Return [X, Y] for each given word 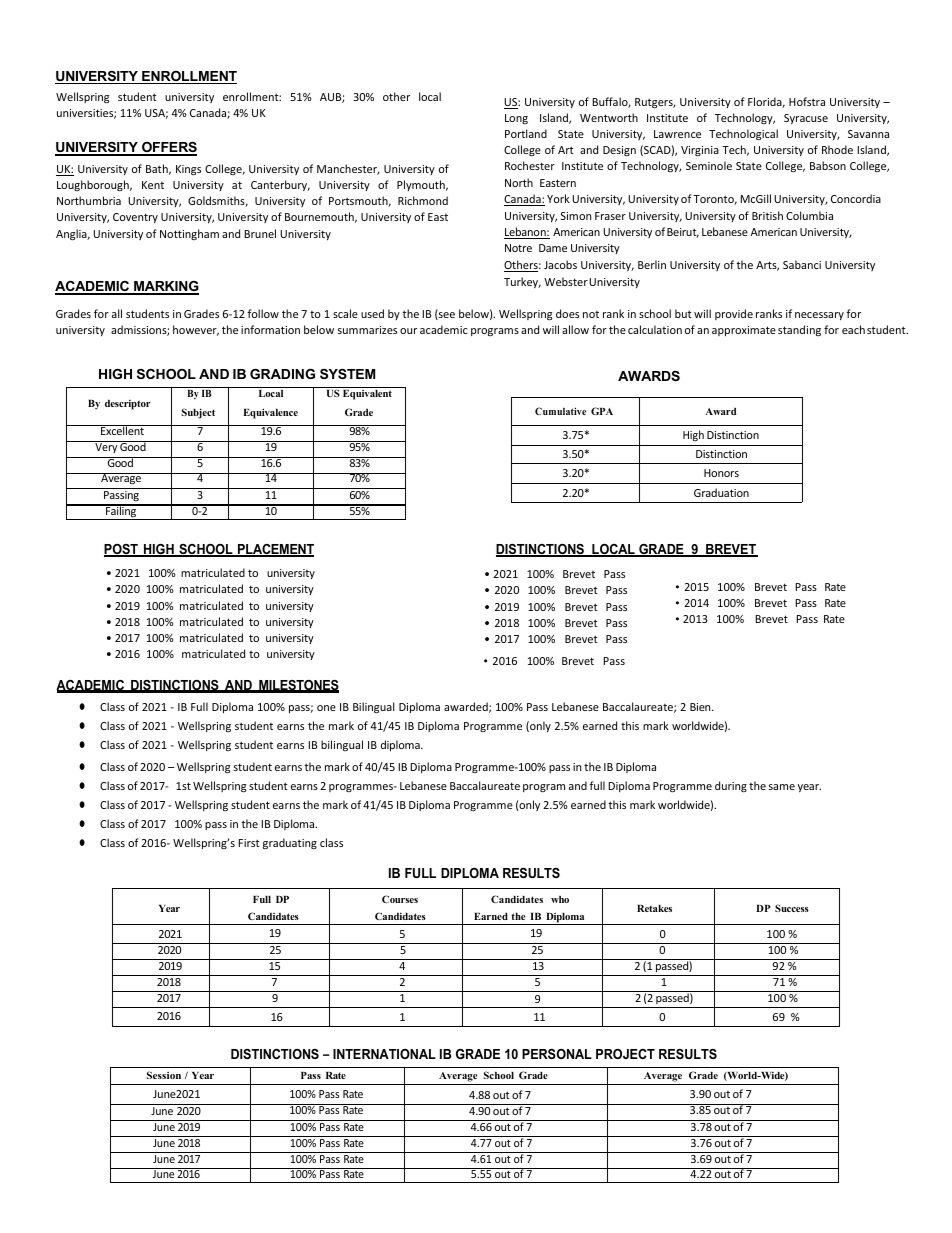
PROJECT [625, 1054]
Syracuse [806, 119]
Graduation [721, 492]
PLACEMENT [275, 550]
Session [164, 1075]
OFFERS [168, 148]
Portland [526, 133]
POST [122, 550]
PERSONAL [557, 1054]
